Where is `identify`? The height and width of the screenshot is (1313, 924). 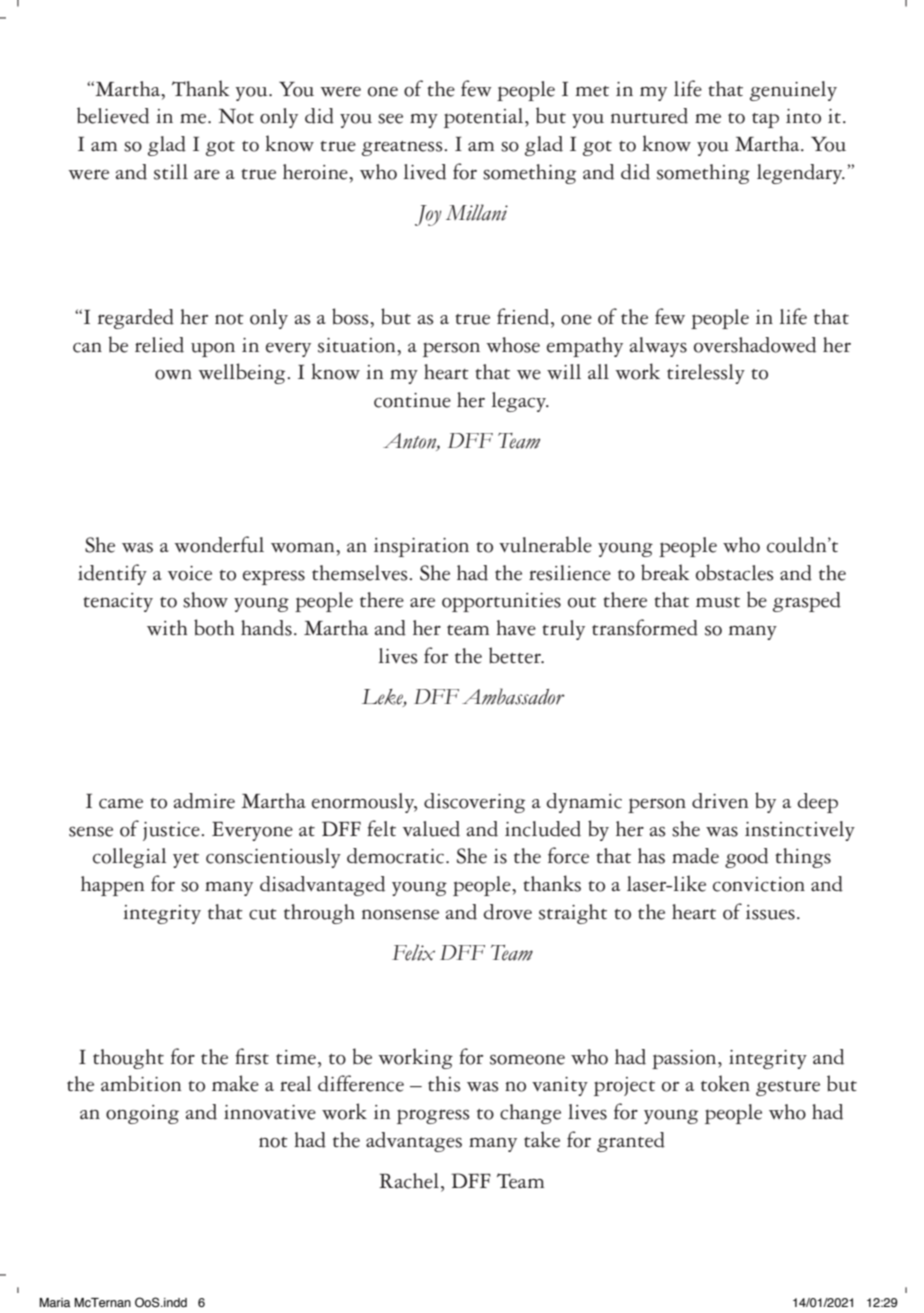
identify is located at coordinates (112, 574).
